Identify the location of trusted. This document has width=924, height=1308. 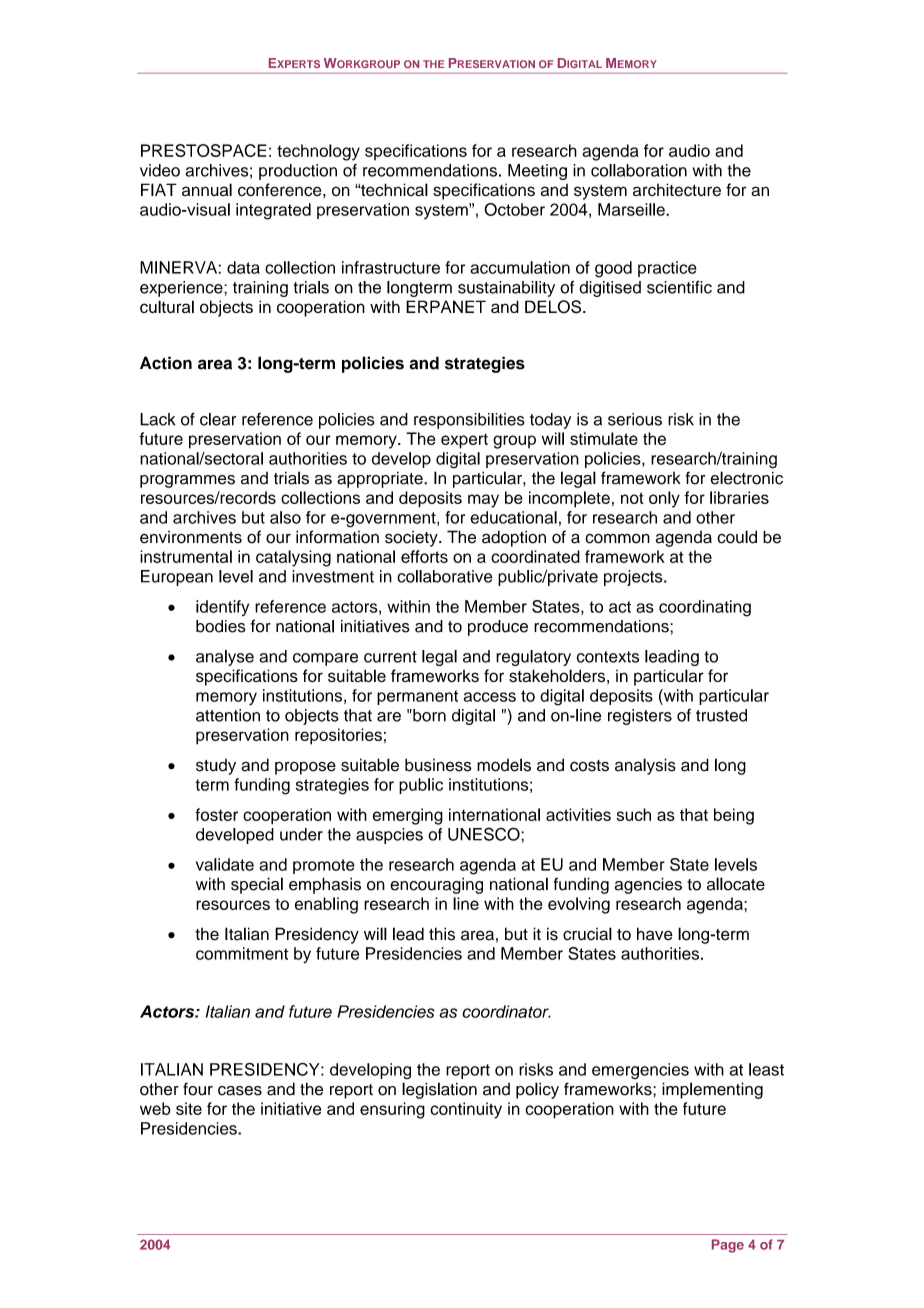
(721, 715).
